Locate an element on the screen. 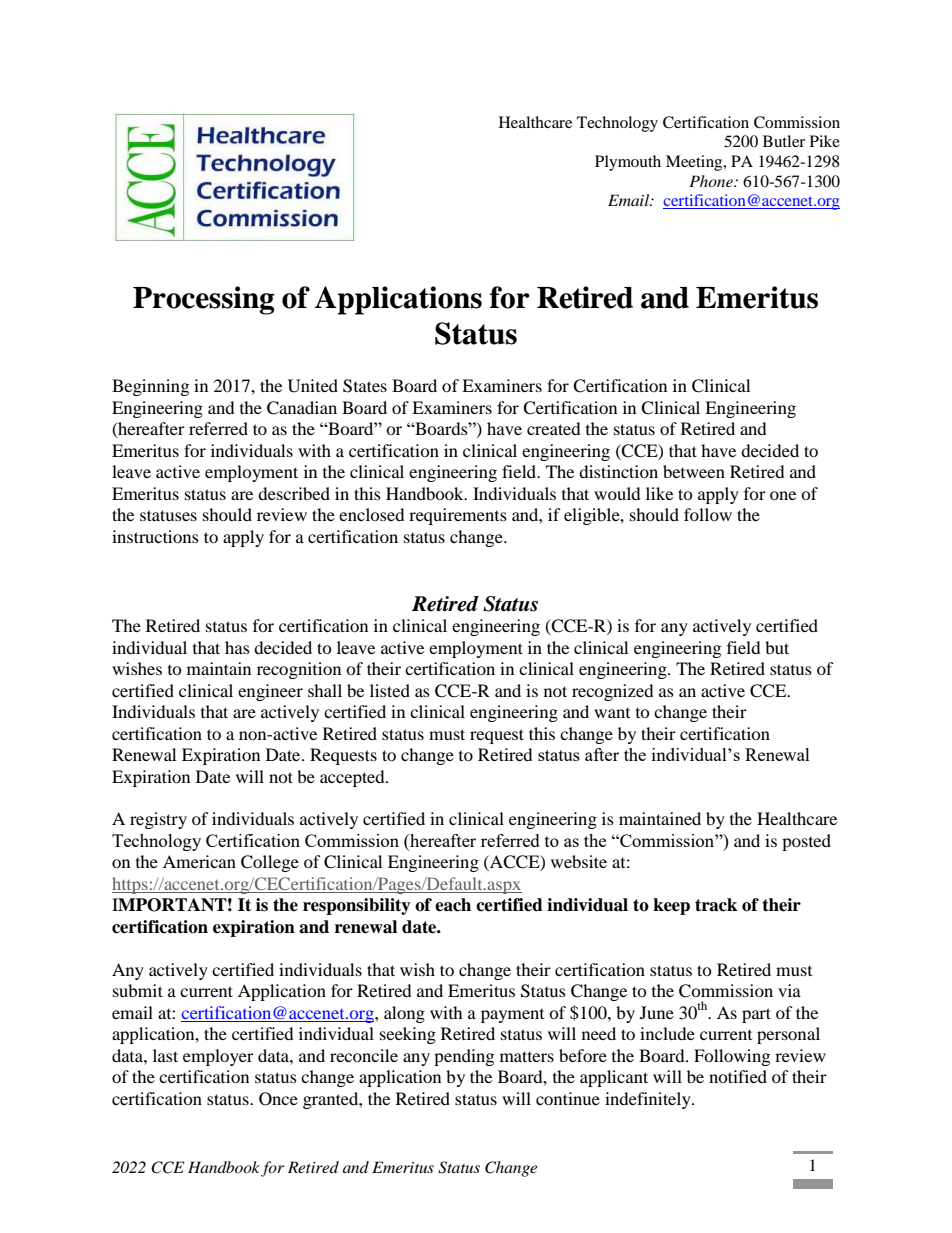  listed is located at coordinates (390, 690).
